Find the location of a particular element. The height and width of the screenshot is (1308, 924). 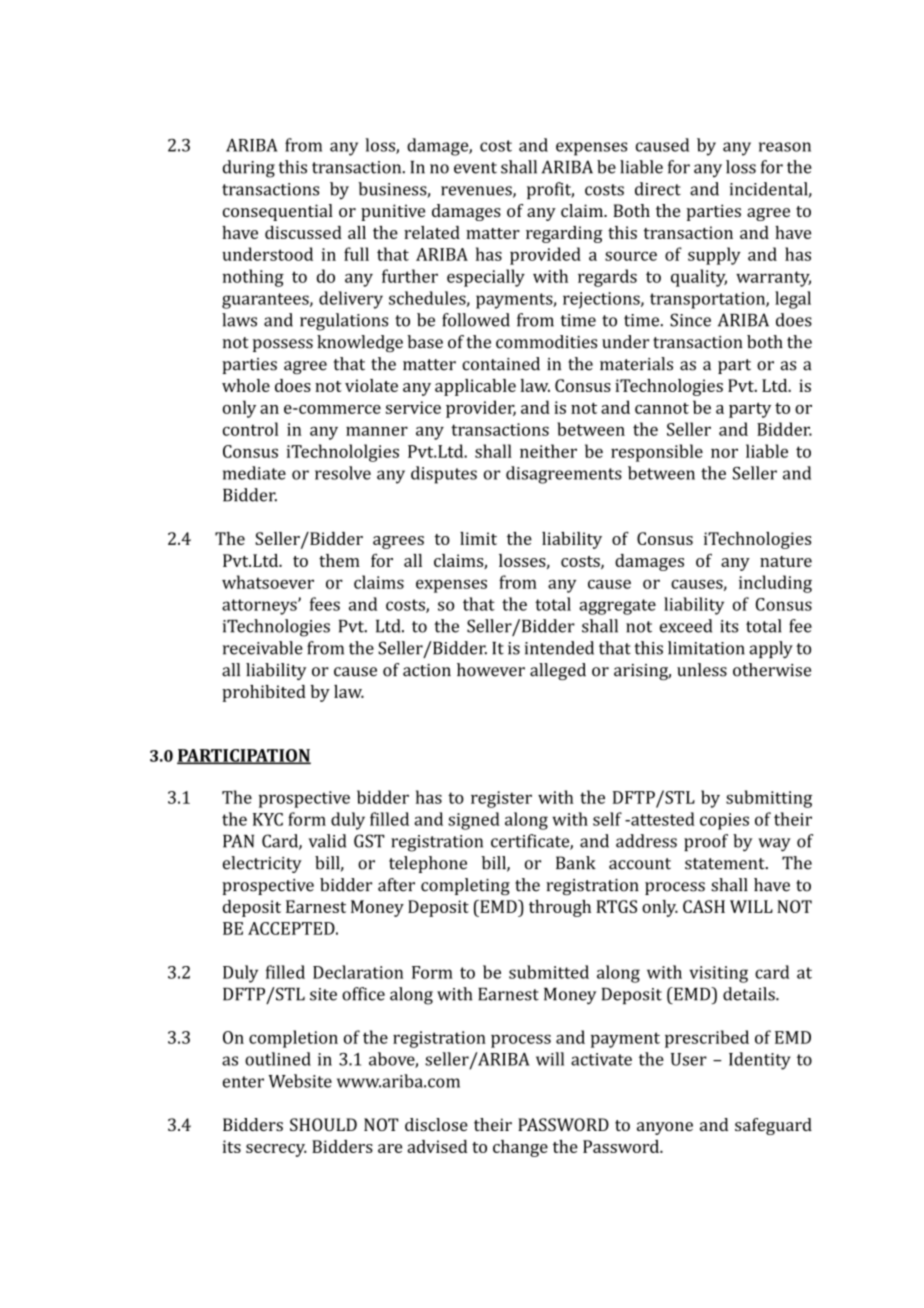

reason is located at coordinates (785, 147).
